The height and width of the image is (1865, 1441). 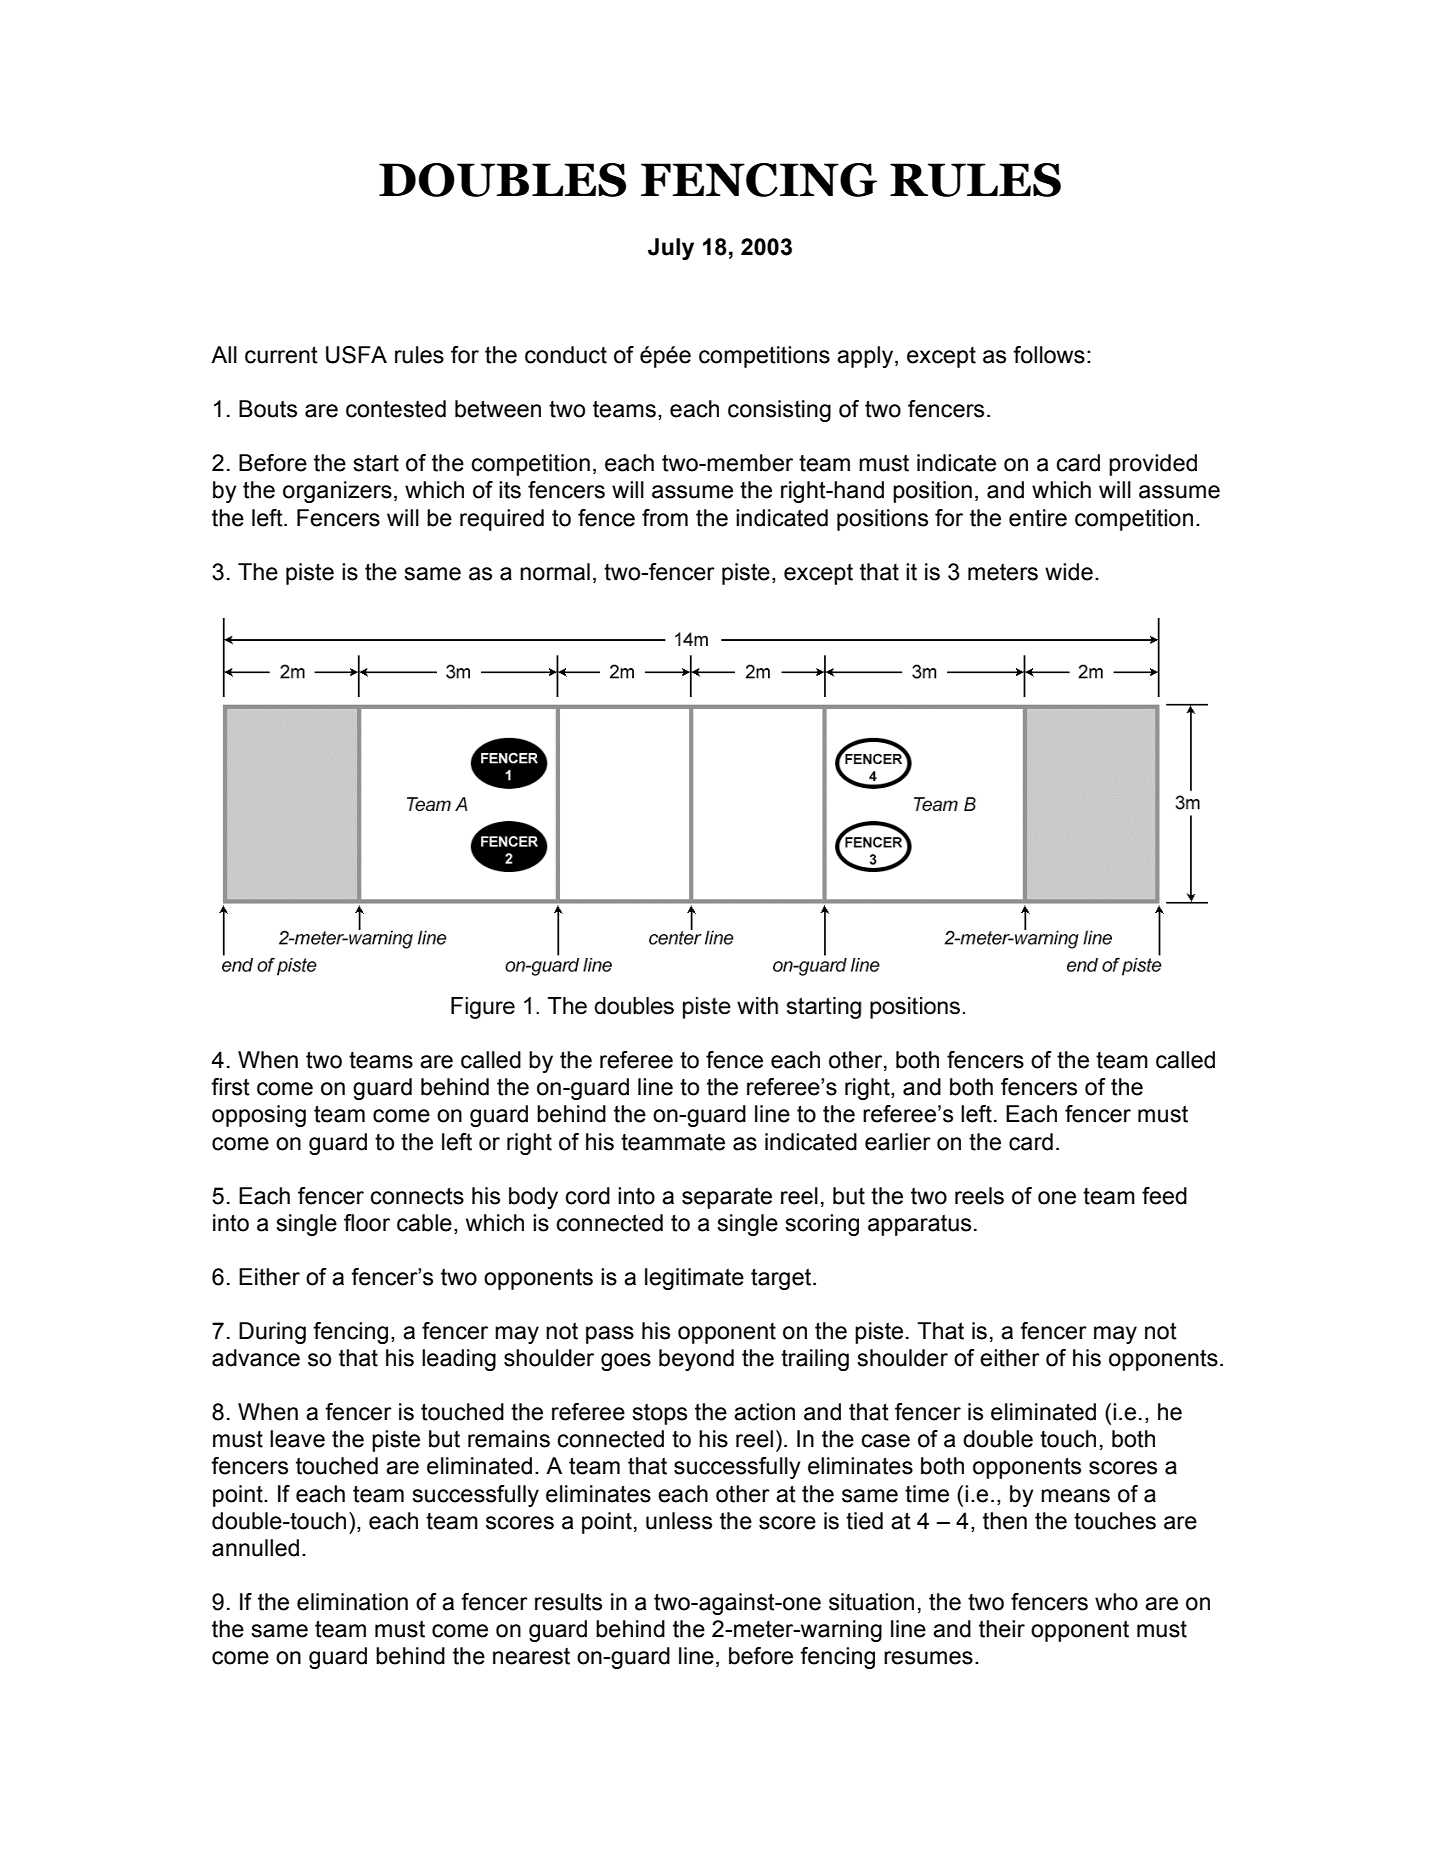 What do you see at coordinates (1049, 355) in the image?
I see `follows` at bounding box center [1049, 355].
